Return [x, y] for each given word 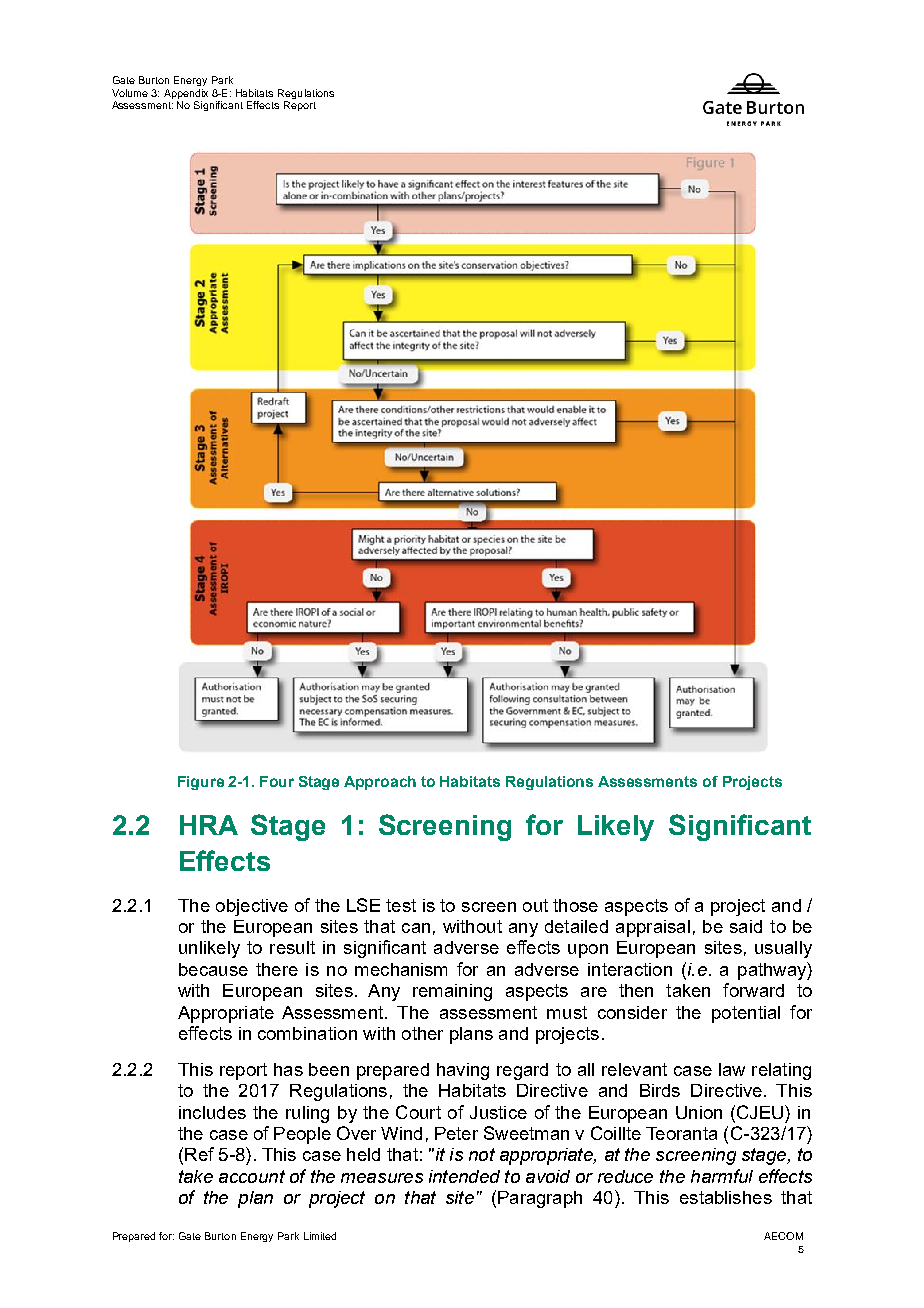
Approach [380, 783]
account [252, 1176]
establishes [726, 1197]
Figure [201, 783]
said [746, 926]
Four [277, 781]
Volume [130, 93]
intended [464, 1176]
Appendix [186, 94]
